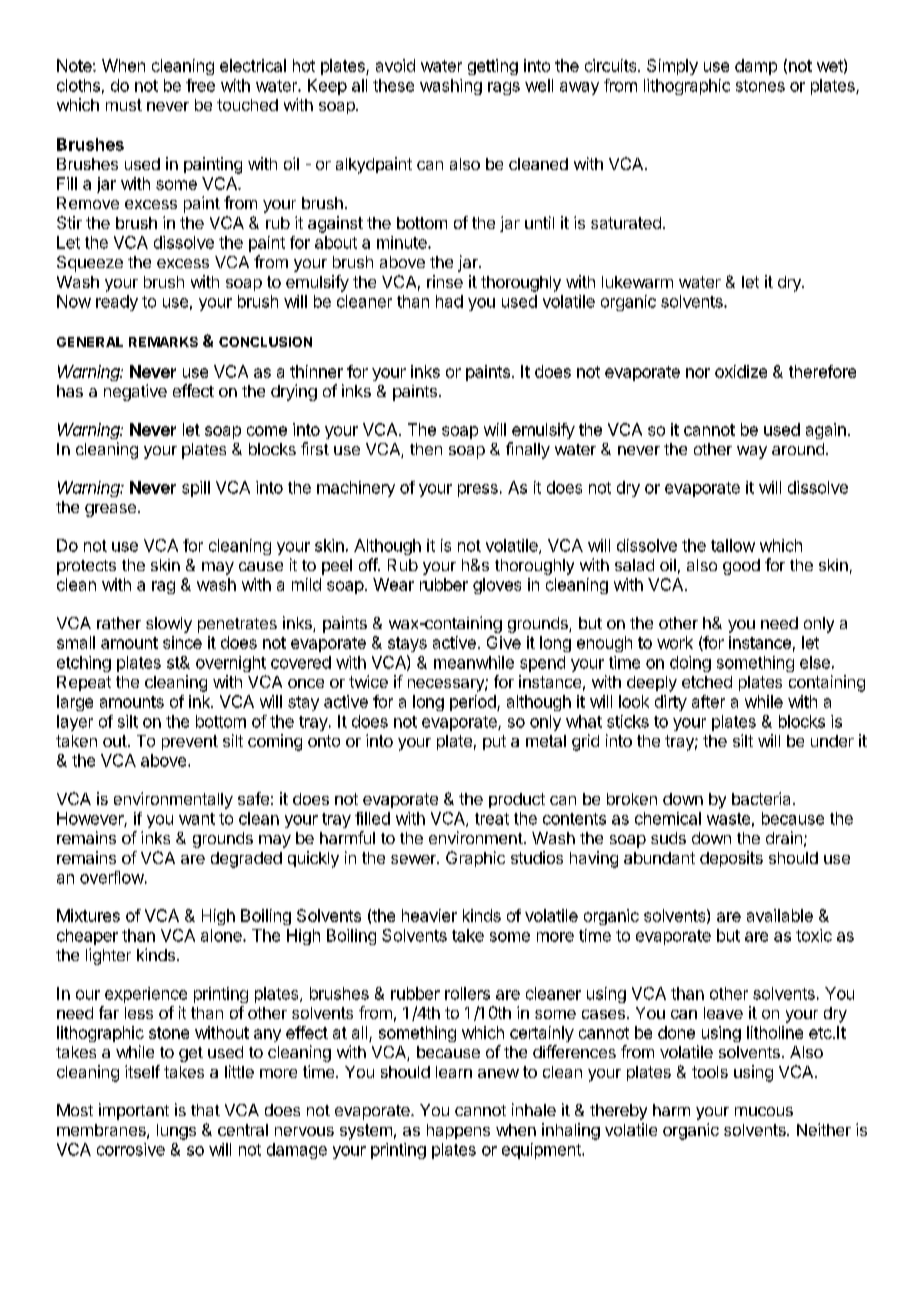 This screenshot has height=1308, width=924. I want to click on bacteria, so click(763, 798).
